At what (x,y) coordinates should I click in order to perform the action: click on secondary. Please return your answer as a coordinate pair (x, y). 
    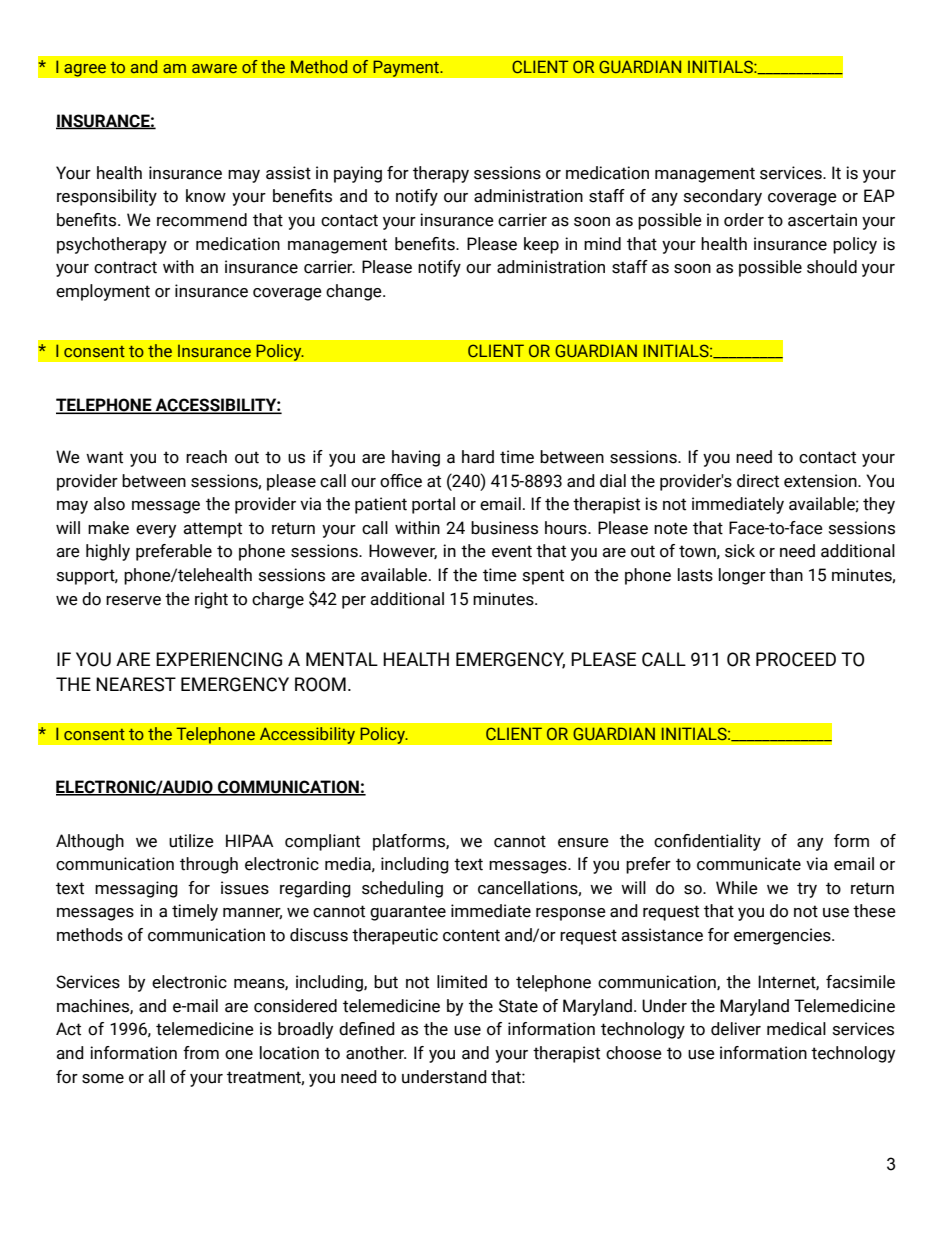
    Looking at the image, I should click on (723, 197).
